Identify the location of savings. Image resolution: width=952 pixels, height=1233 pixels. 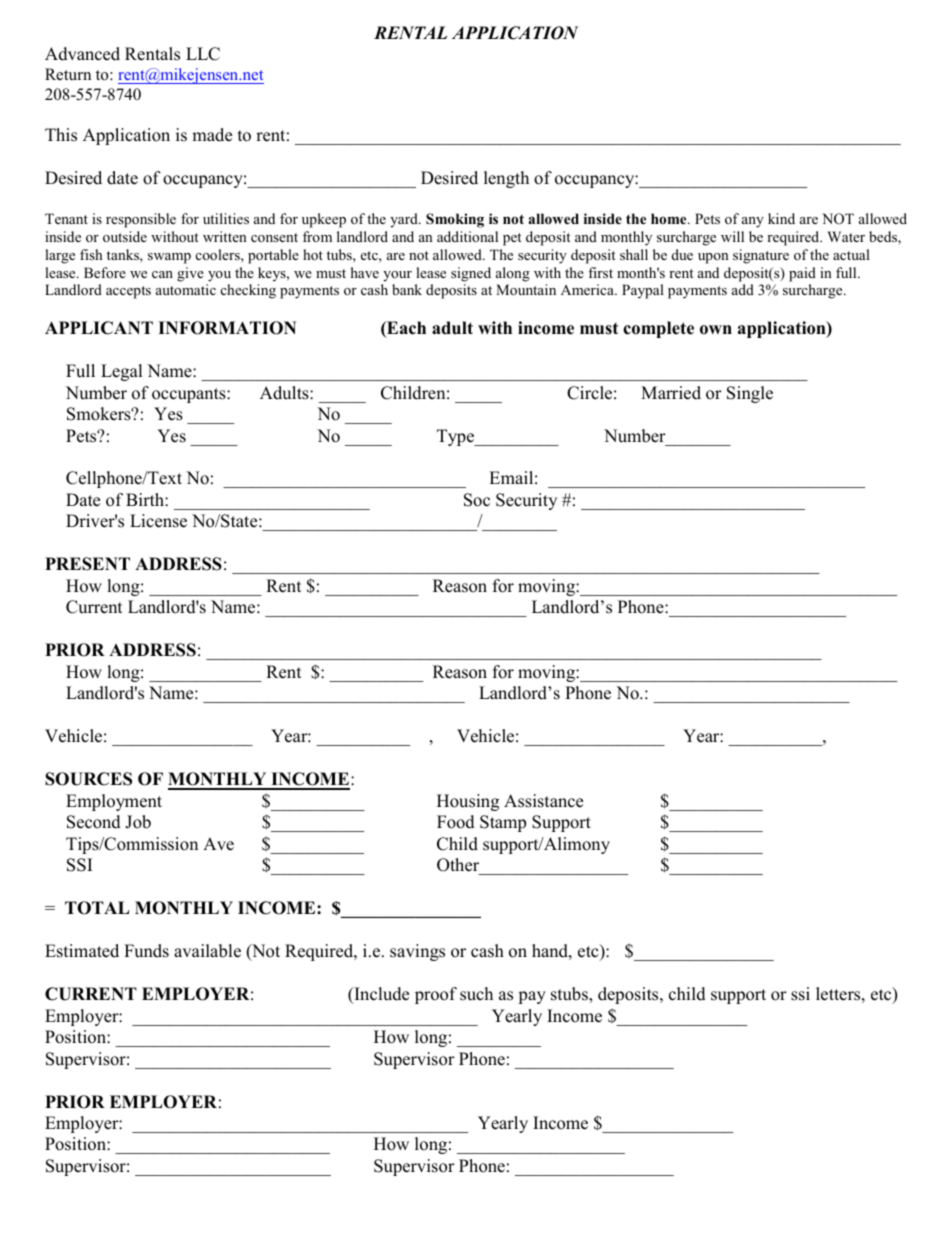
(417, 952).
